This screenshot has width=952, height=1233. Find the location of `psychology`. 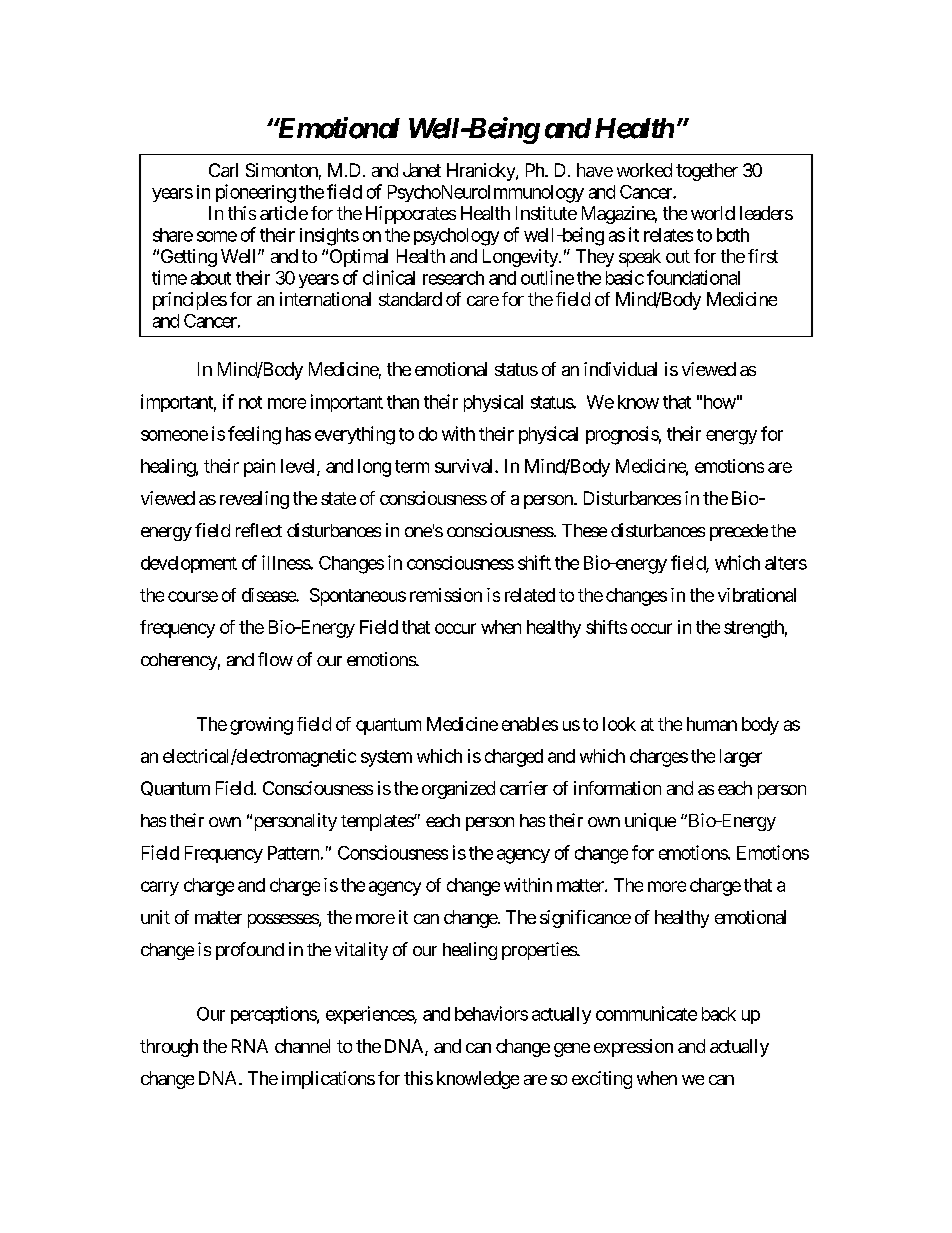

psychology is located at coordinates (456, 237).
